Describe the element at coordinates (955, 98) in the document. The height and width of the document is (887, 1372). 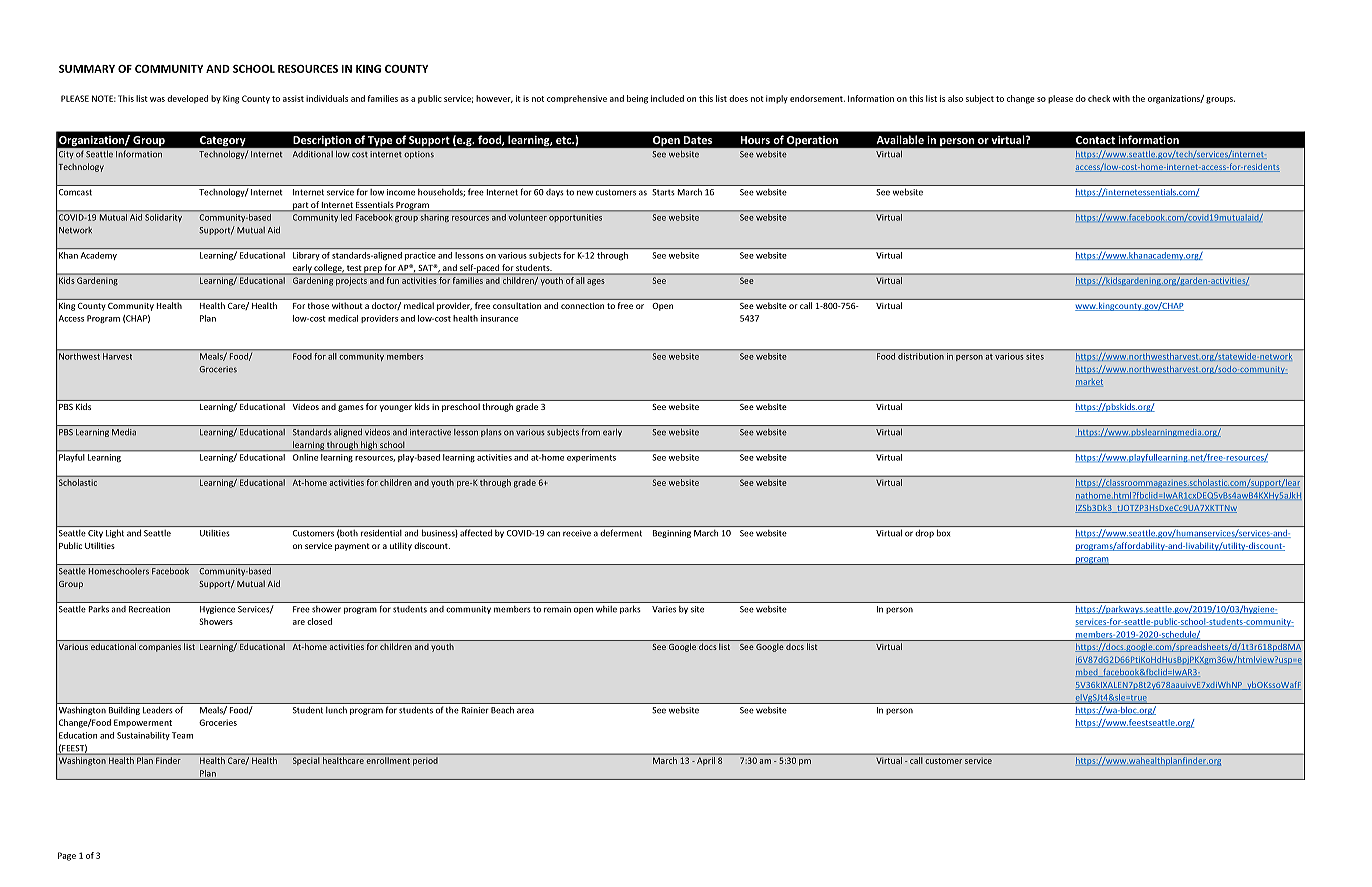
I see `also` at that location.
